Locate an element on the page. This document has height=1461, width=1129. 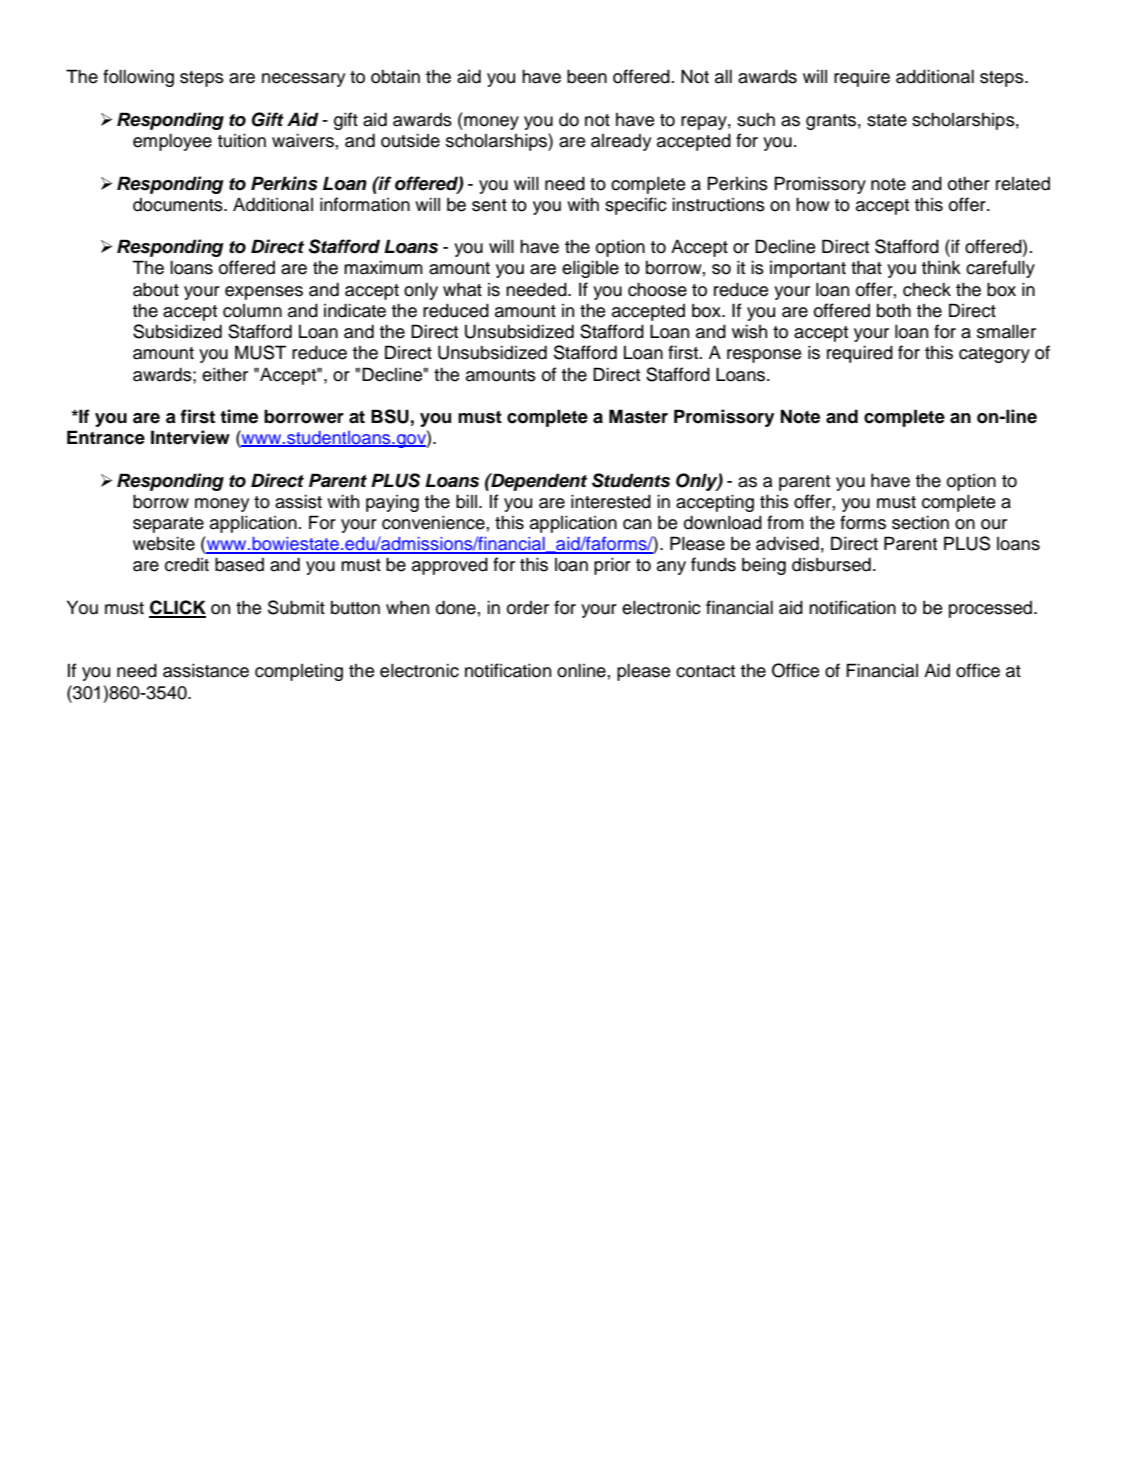
Interview is located at coordinates (190, 437).
